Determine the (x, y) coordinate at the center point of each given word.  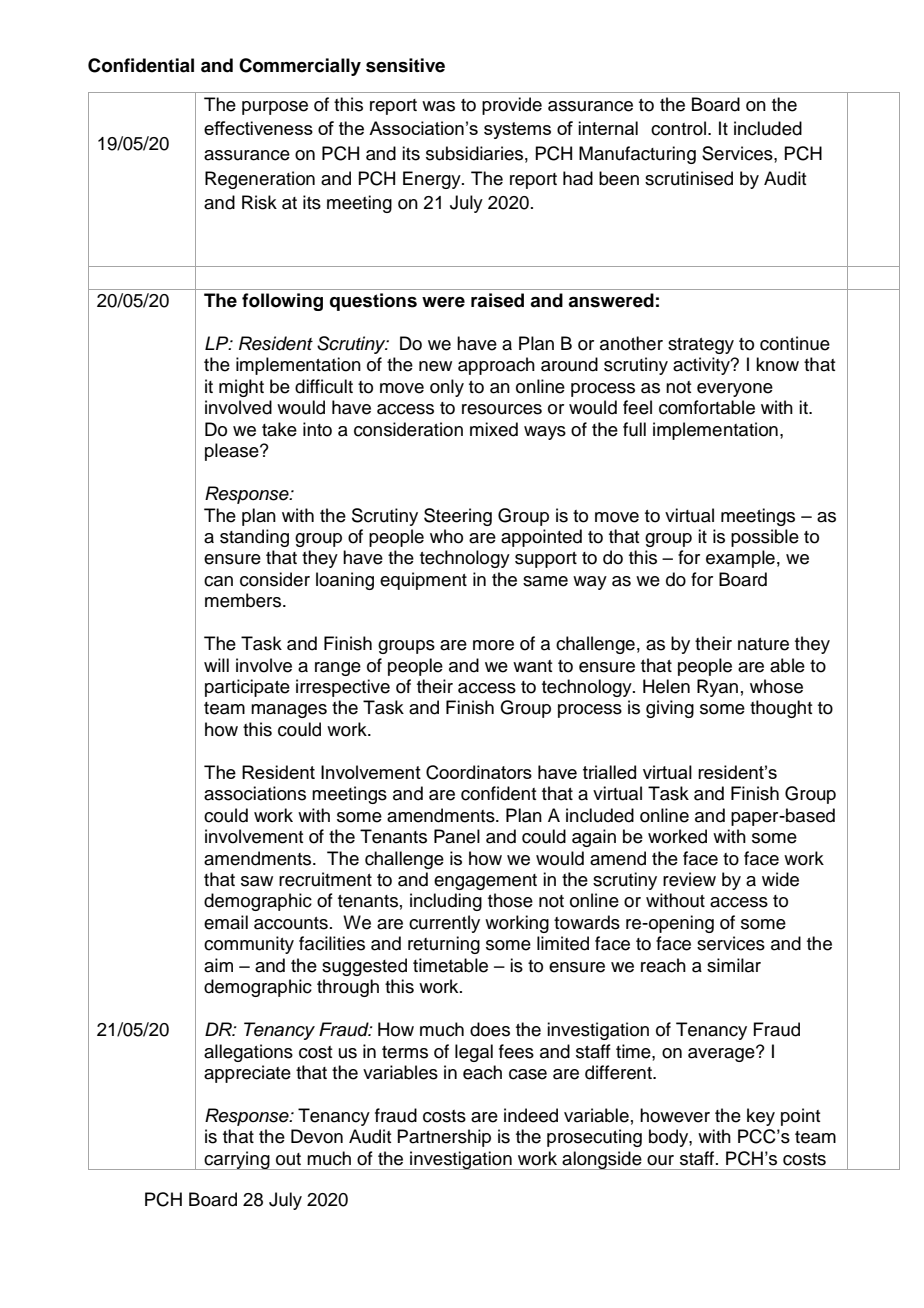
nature (763, 644)
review (689, 879)
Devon (317, 1136)
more (493, 645)
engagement (485, 882)
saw (257, 881)
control (680, 128)
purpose (275, 108)
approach (496, 366)
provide (512, 106)
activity (702, 366)
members (244, 600)
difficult (324, 386)
